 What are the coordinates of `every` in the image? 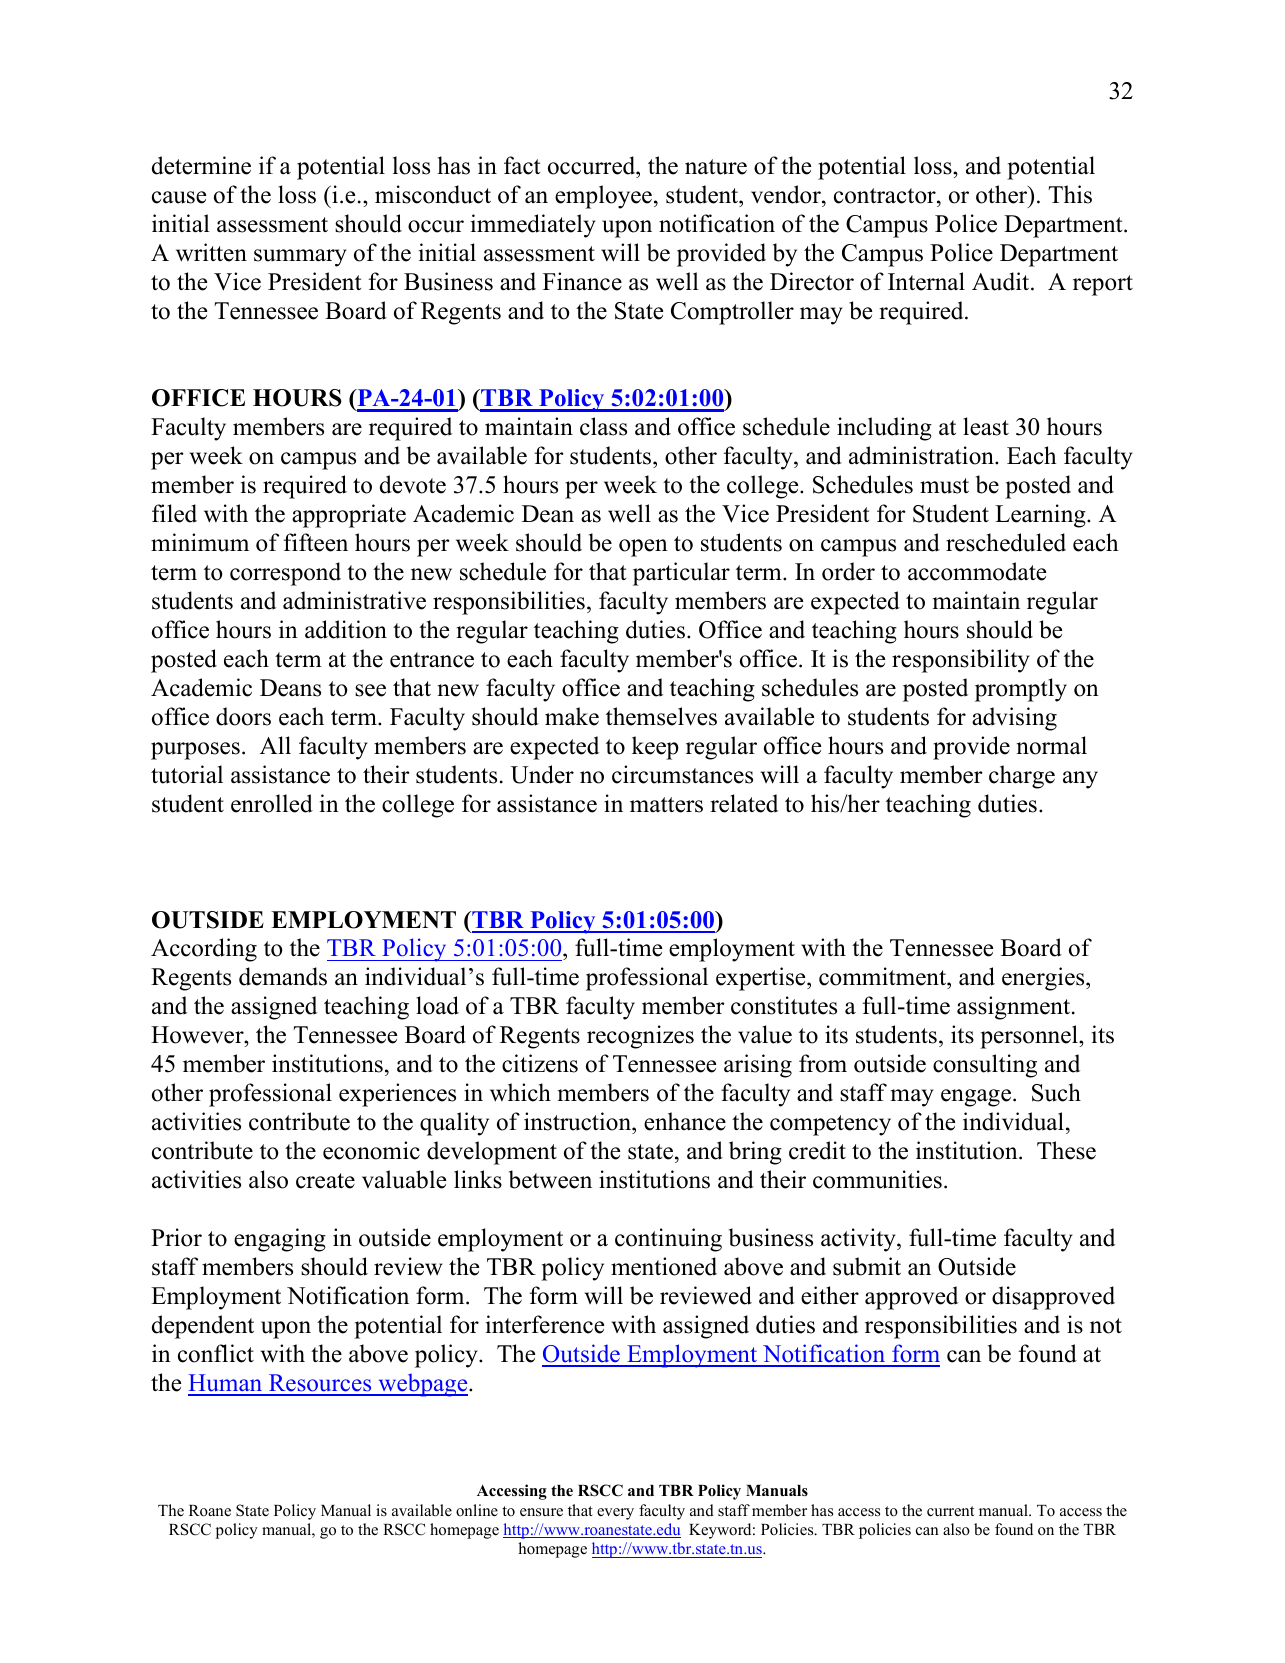 It's located at (615, 1514).
